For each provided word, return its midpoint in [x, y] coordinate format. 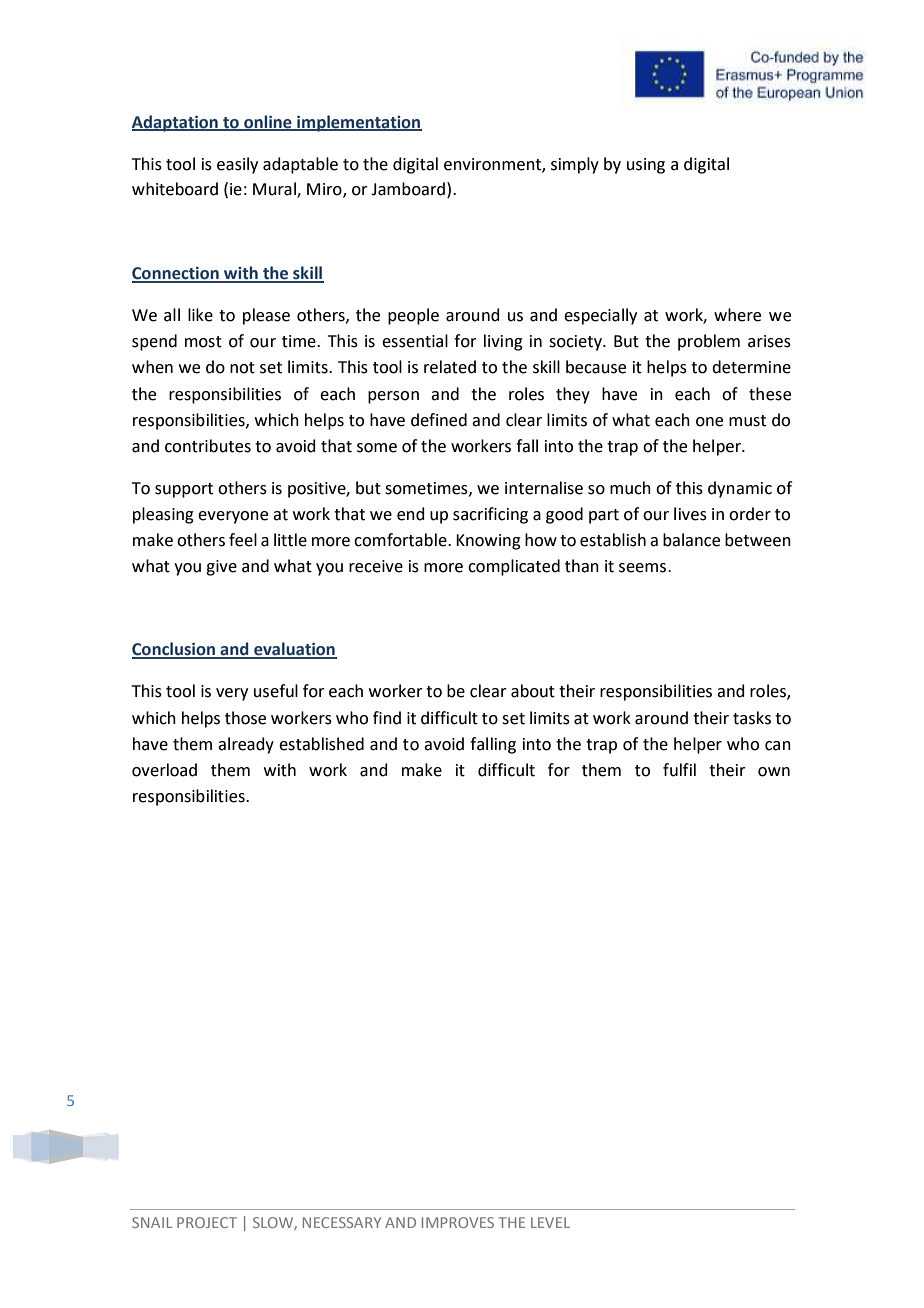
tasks [752, 718]
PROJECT [207, 1222]
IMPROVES [458, 1222]
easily [237, 165]
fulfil [679, 770]
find [387, 718]
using [646, 166]
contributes [208, 446]
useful [276, 691]
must [747, 421]
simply [575, 165]
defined [439, 420]
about [533, 691]
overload [164, 770]
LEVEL [550, 1222]
